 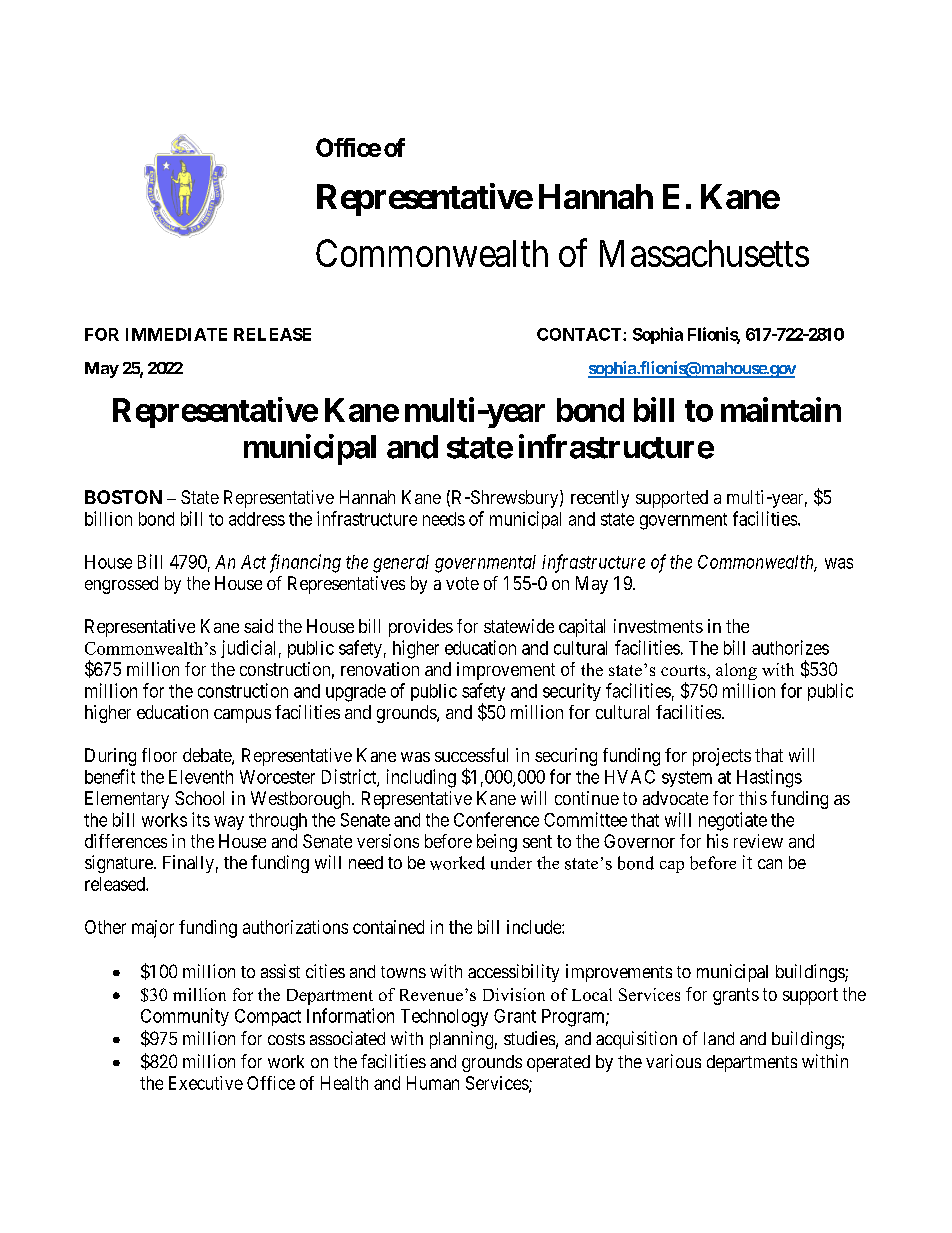 What do you see at coordinates (176, 334) in the image?
I see `IMMEDIATE` at bounding box center [176, 334].
